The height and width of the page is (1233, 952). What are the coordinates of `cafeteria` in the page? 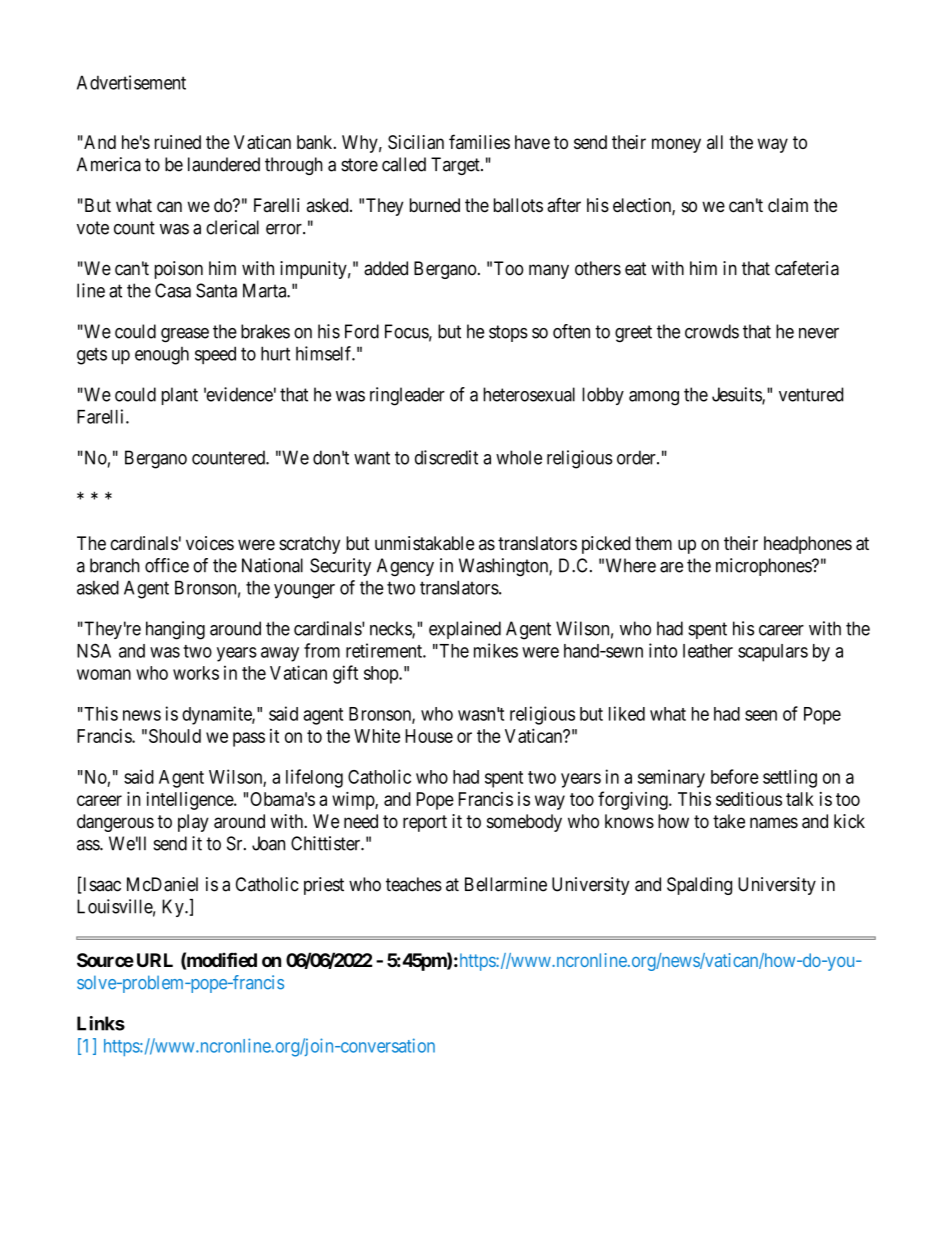 It's located at (807, 268).
